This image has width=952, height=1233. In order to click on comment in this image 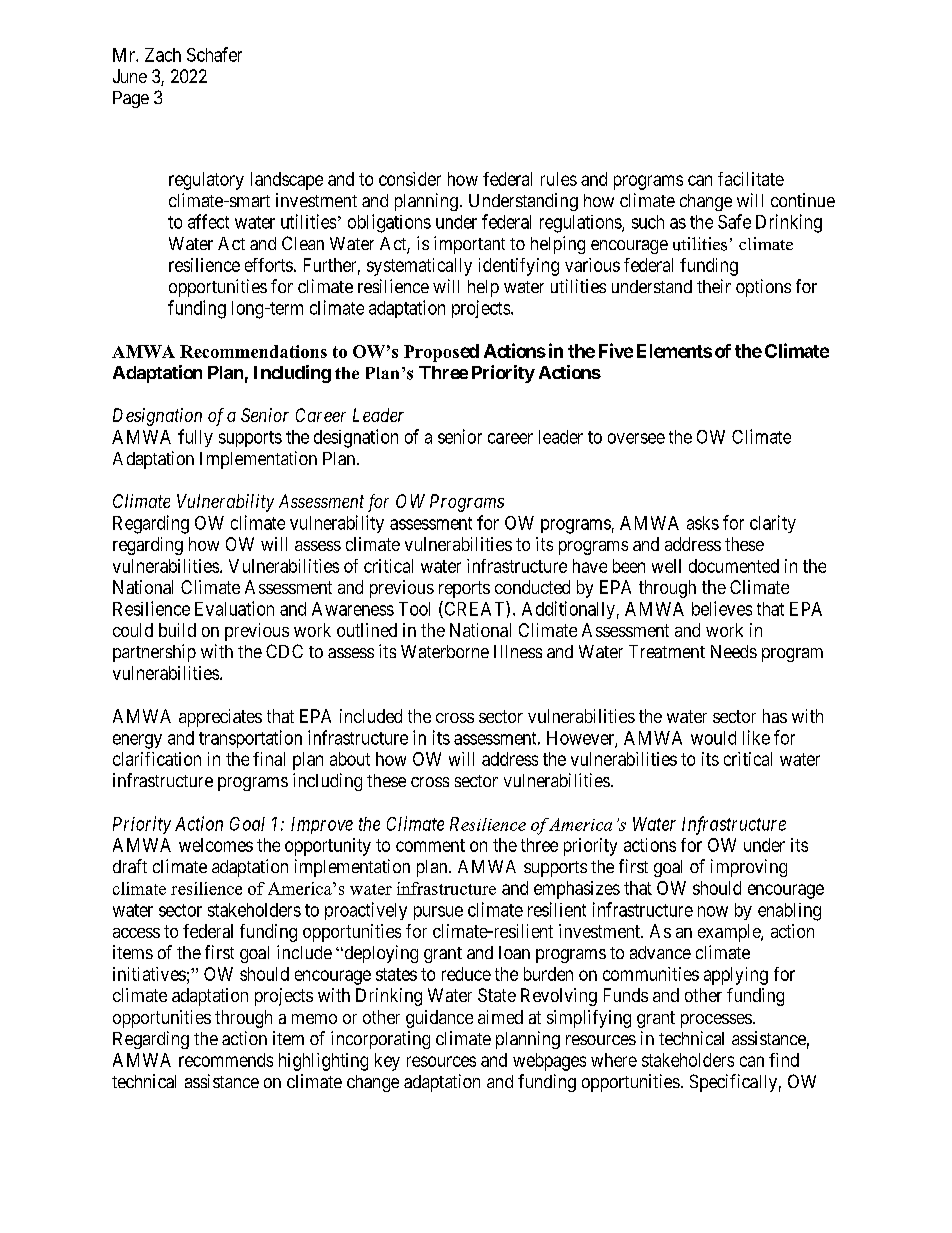, I will do `click(430, 845)`.
